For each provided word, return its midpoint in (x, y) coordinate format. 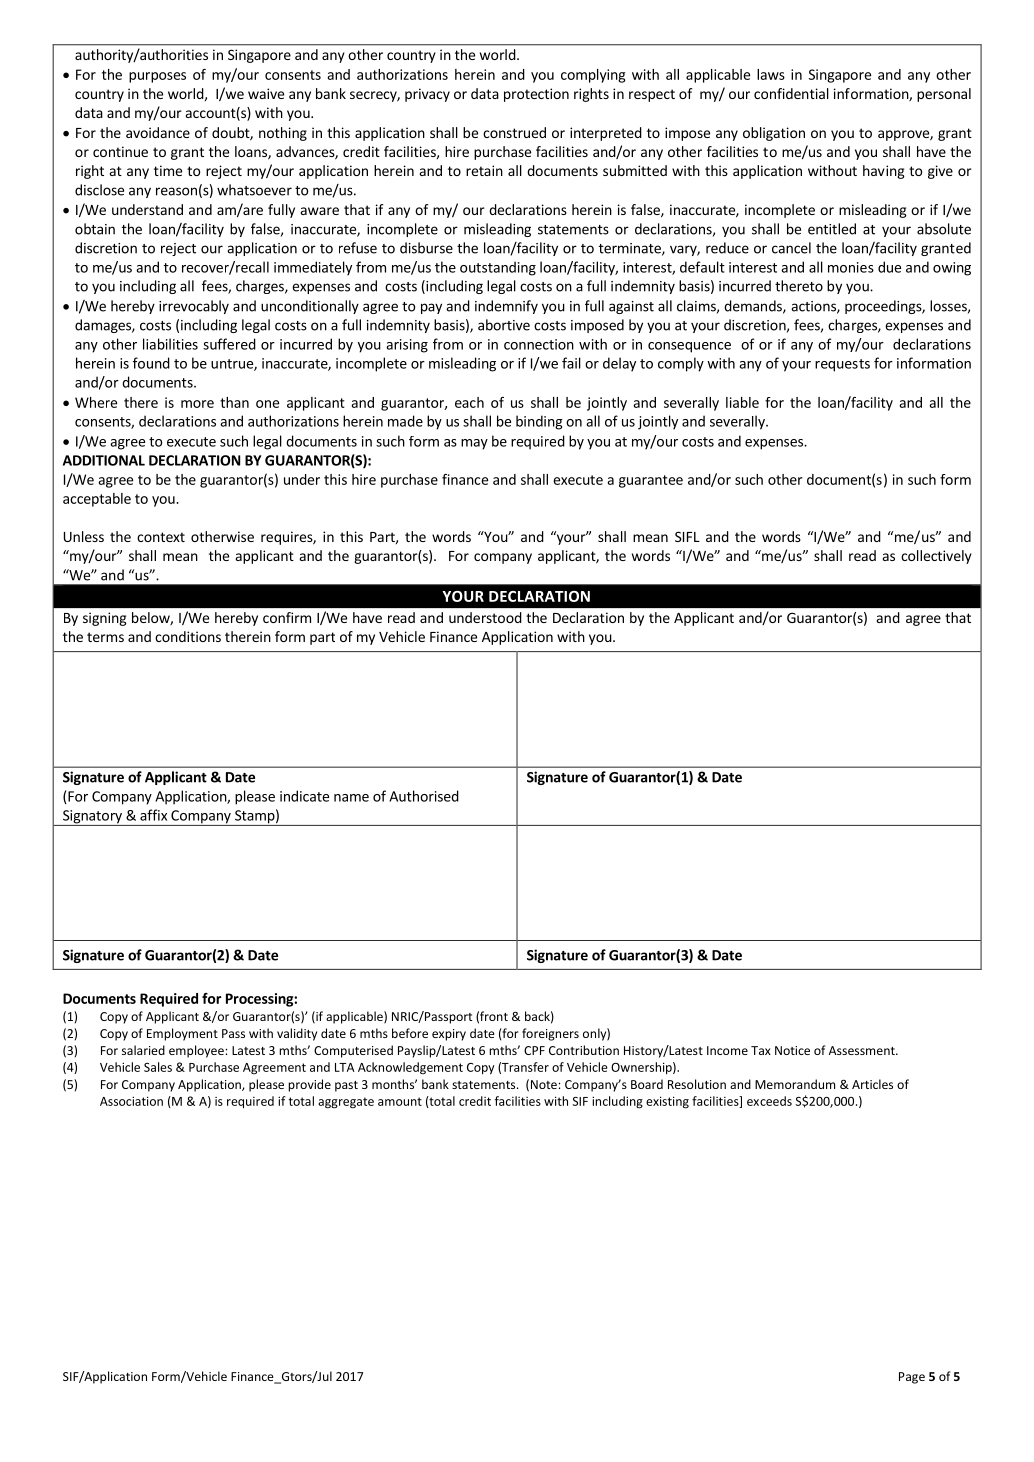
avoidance (158, 132)
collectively (936, 557)
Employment (182, 1034)
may (474, 444)
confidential (791, 93)
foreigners (550, 1034)
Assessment (863, 1050)
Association (131, 1101)
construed (514, 132)
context (161, 537)
